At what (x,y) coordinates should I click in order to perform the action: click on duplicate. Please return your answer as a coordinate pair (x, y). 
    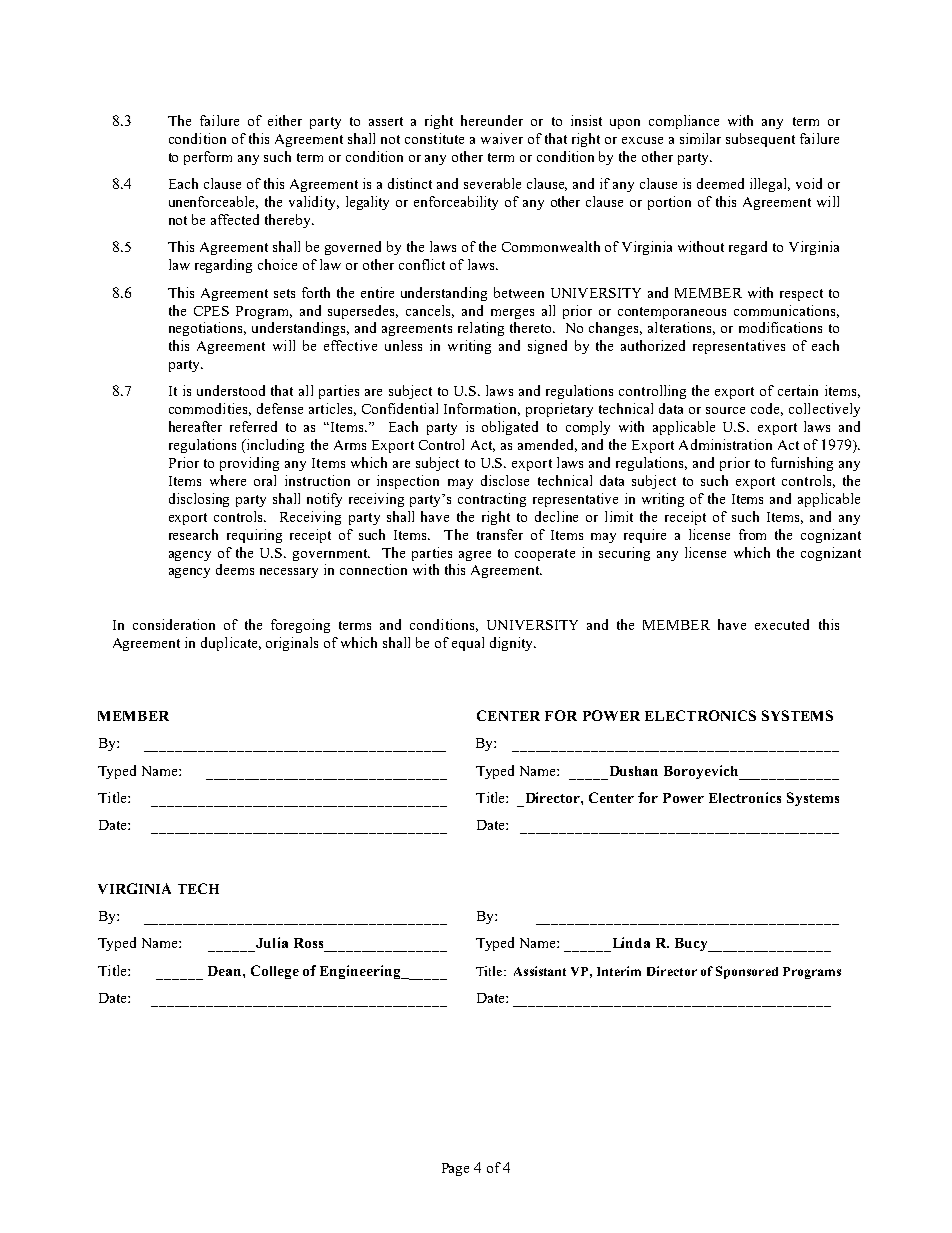
    Looking at the image, I should click on (230, 644).
